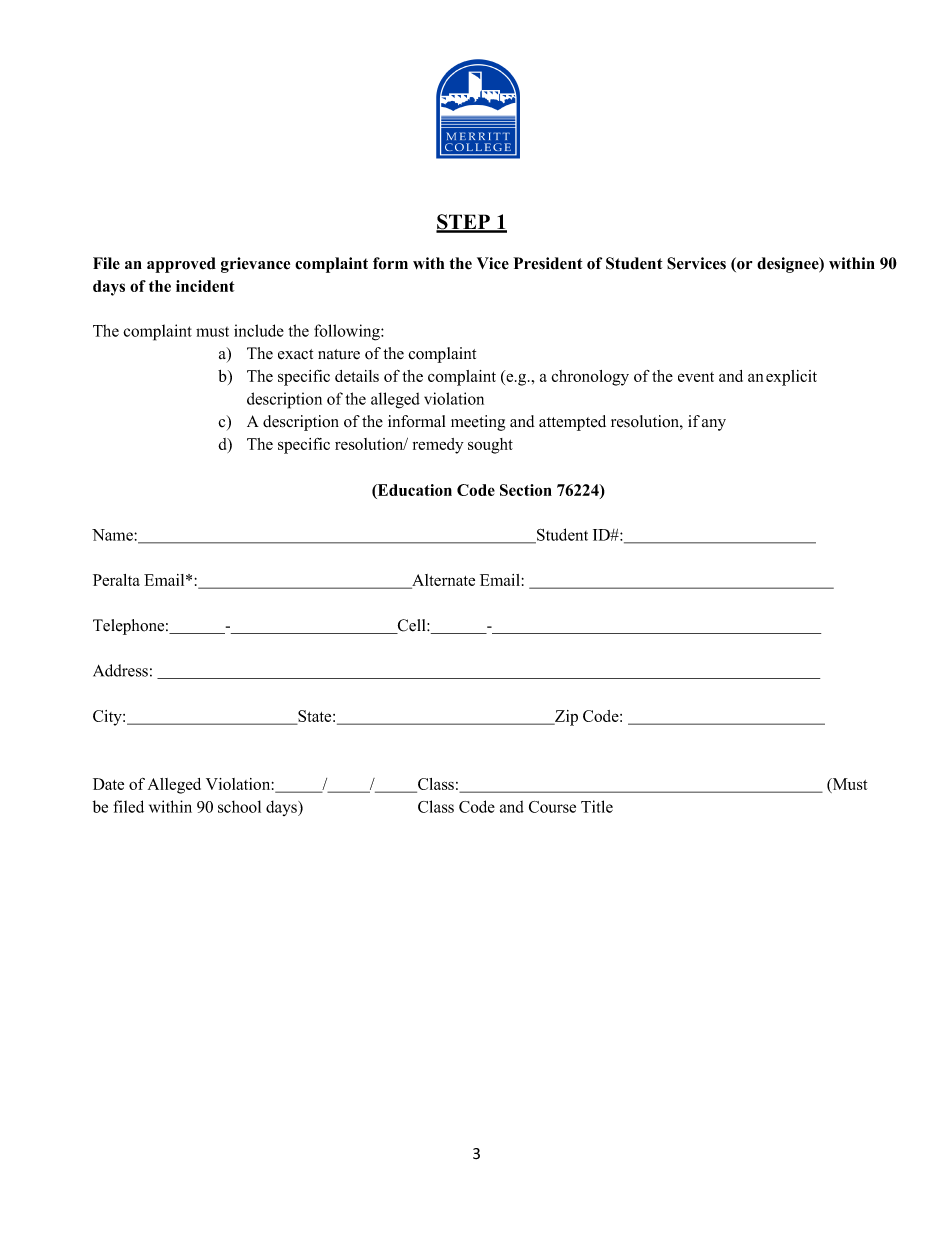 Image resolution: width=952 pixels, height=1233 pixels. Describe the element at coordinates (714, 425) in the screenshot. I see `any` at that location.
